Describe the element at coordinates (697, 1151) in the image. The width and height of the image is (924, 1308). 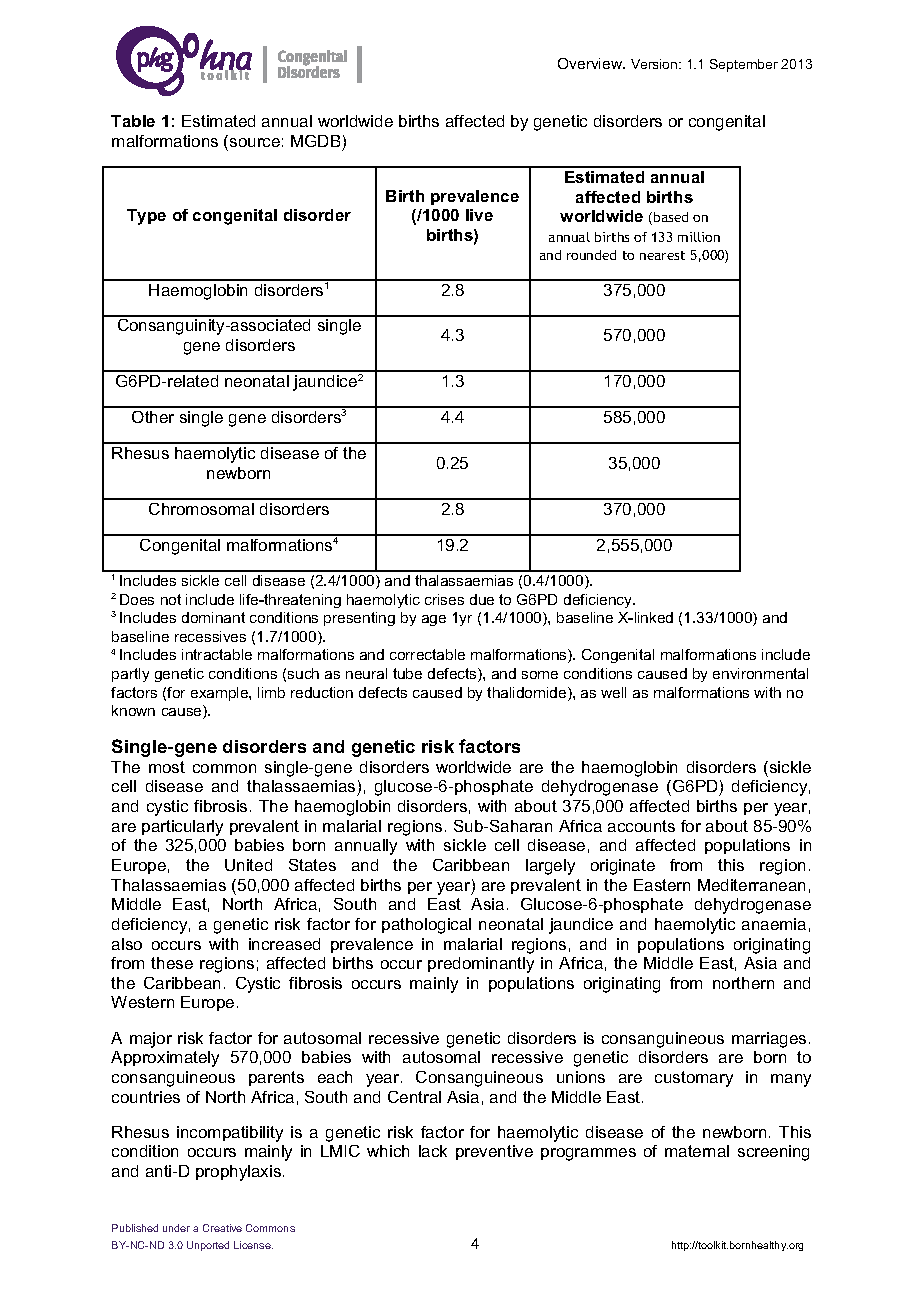
I see `maternal` at that location.
